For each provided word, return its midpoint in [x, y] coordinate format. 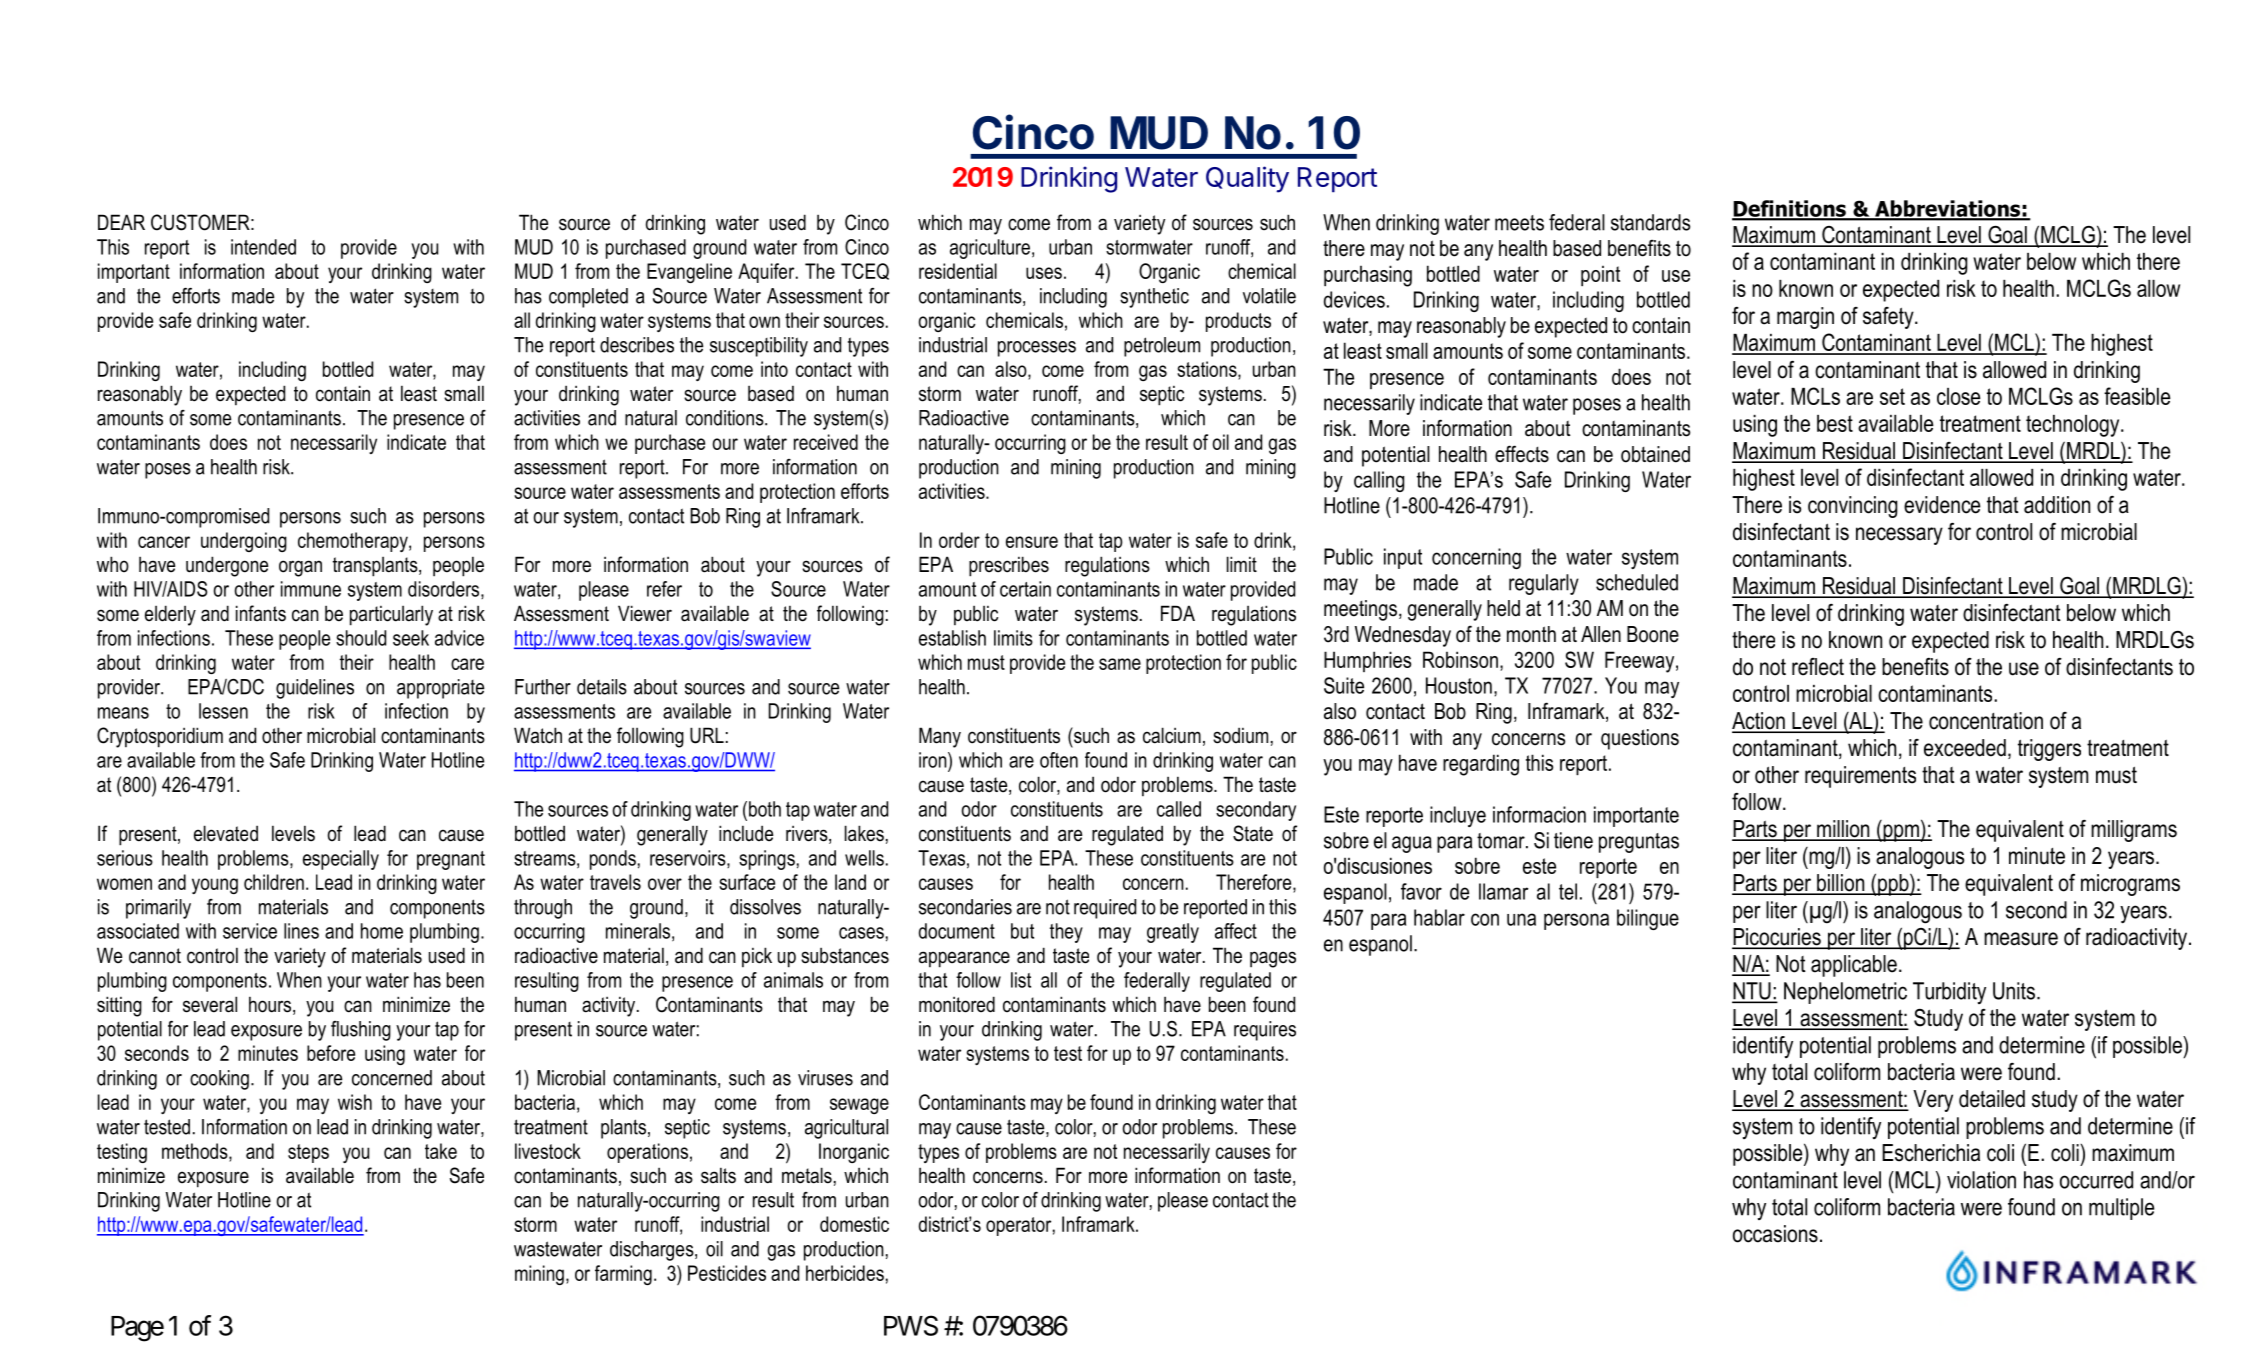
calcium [1172, 735]
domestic [854, 1224]
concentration [1986, 721]
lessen [223, 711]
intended [263, 247]
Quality [1247, 179]
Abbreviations [1948, 209]
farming [623, 1275]
